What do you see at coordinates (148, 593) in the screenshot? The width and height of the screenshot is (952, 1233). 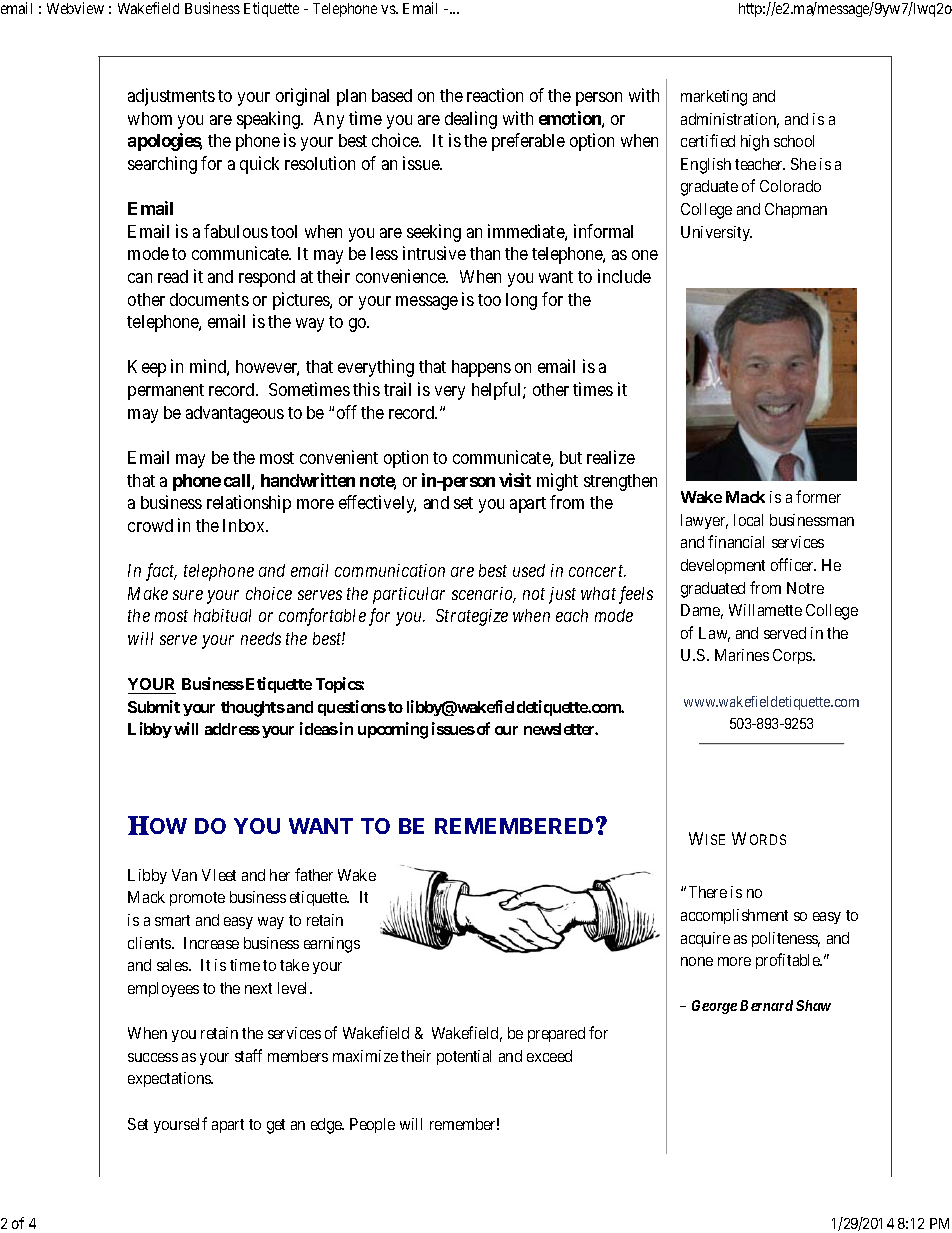 I see `Make` at bounding box center [148, 593].
